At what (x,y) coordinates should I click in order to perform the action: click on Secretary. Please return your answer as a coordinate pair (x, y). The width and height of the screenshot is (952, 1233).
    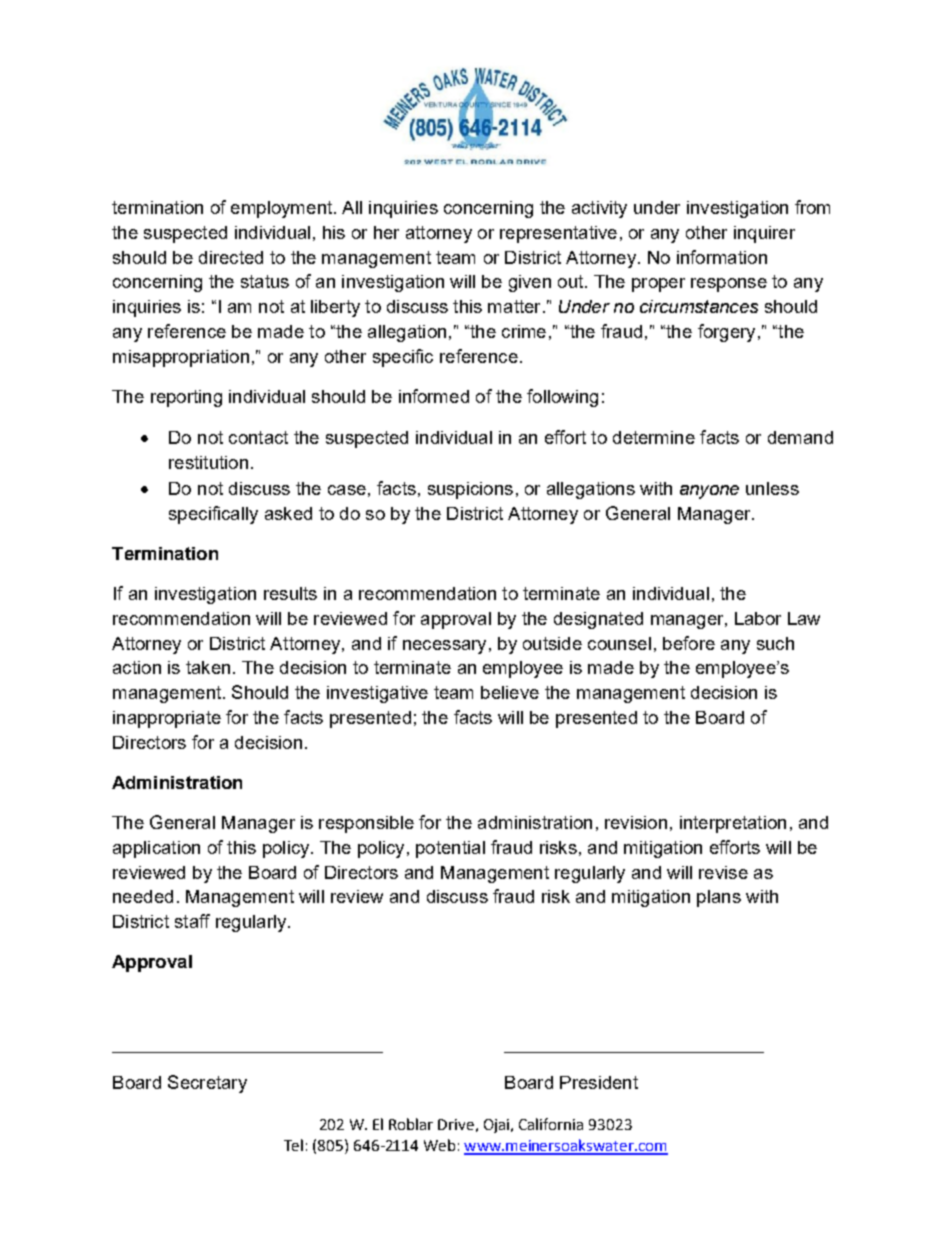
    Looking at the image, I should click on (207, 1084).
